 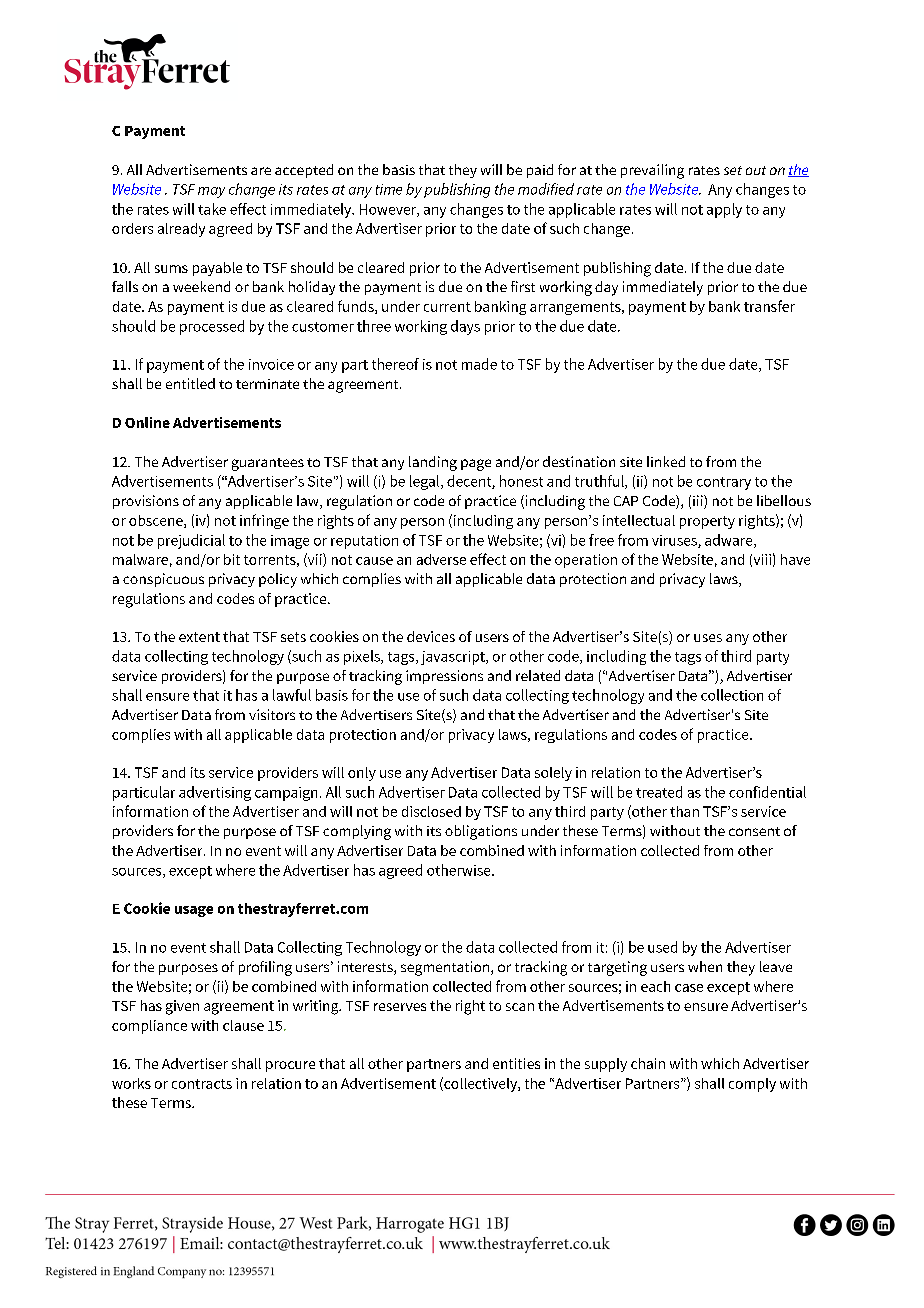 I want to click on contracts, so click(x=202, y=1084).
